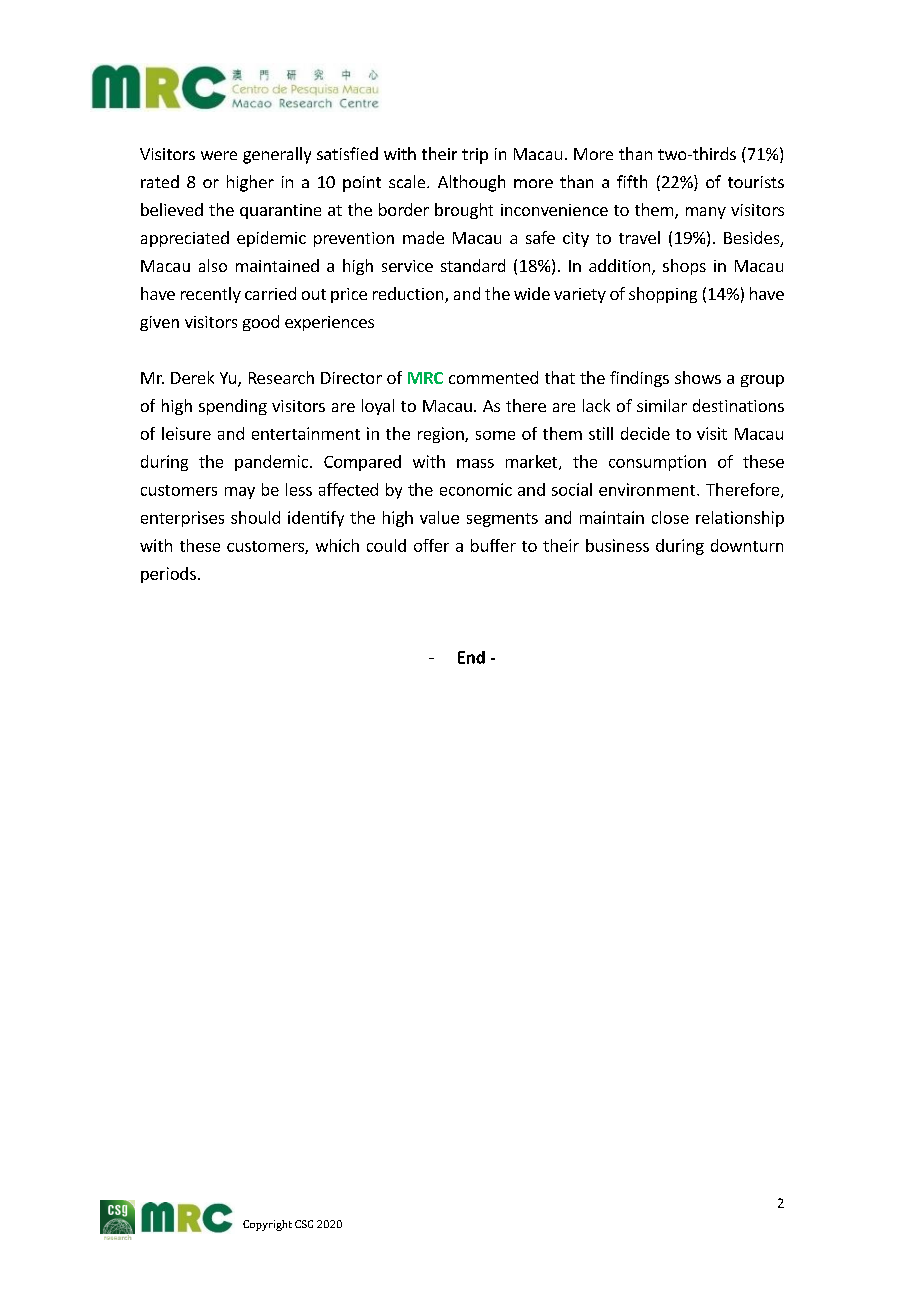 The image size is (924, 1308). Describe the element at coordinates (493, 545) in the screenshot. I see `buffer` at that location.
